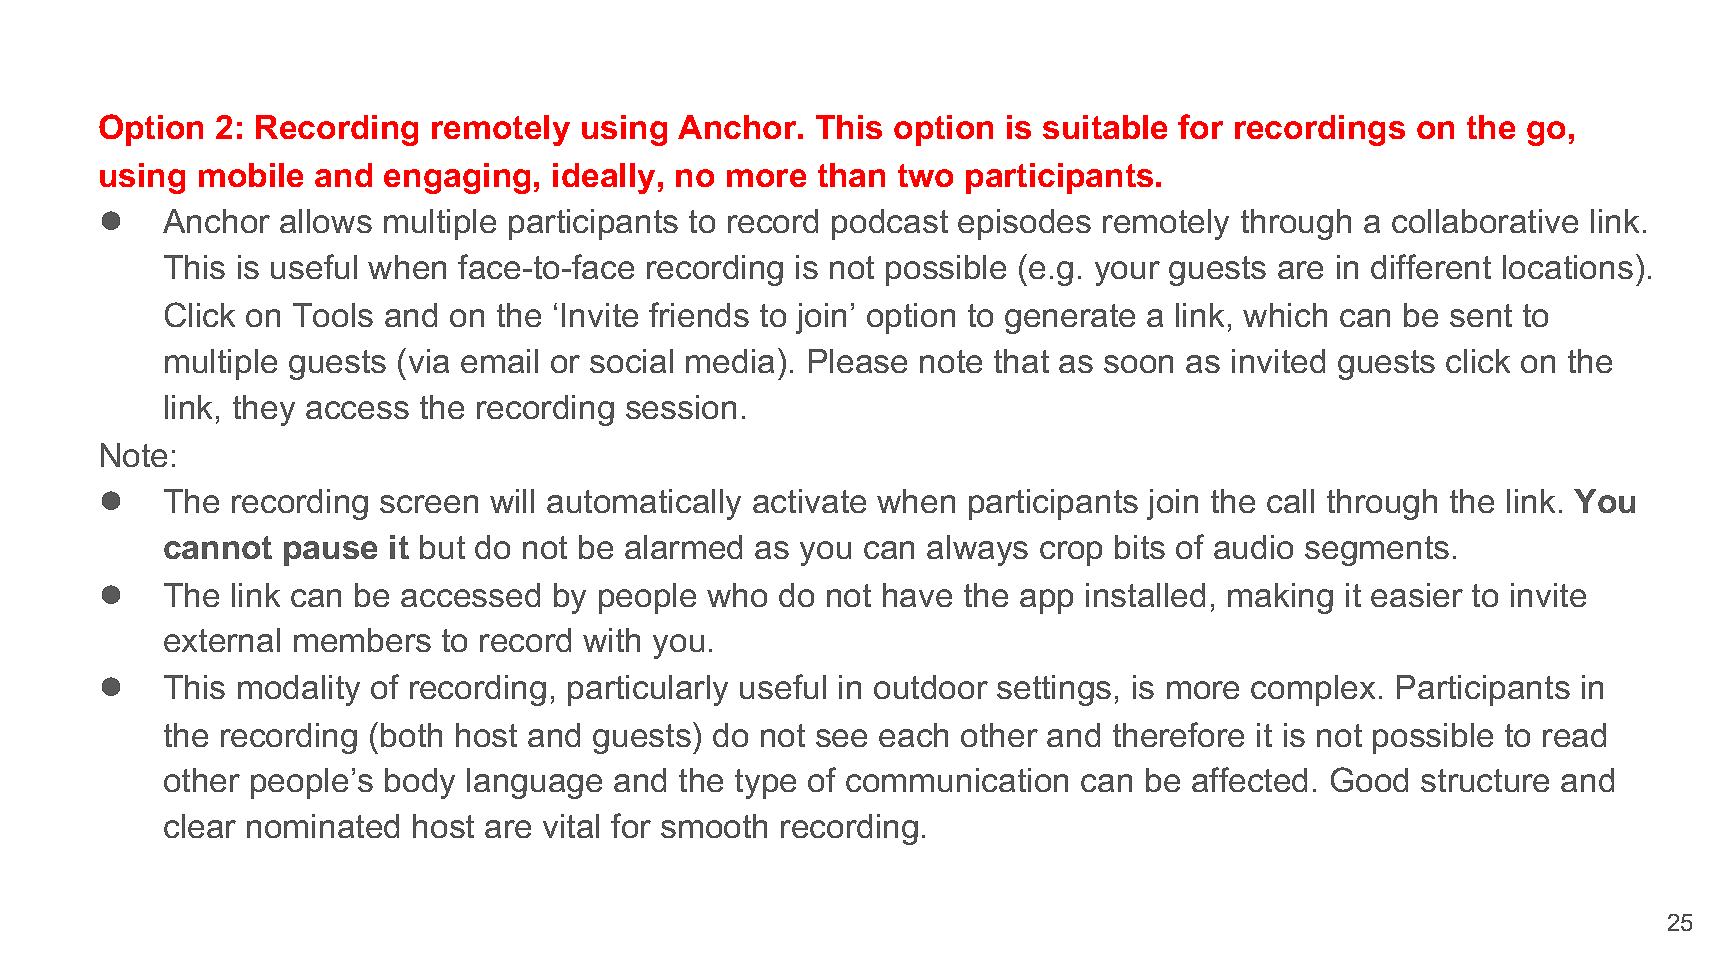 Image resolution: width=1735 pixels, height=976 pixels. Describe the element at coordinates (457, 178) in the screenshot. I see `engaging` at that location.
